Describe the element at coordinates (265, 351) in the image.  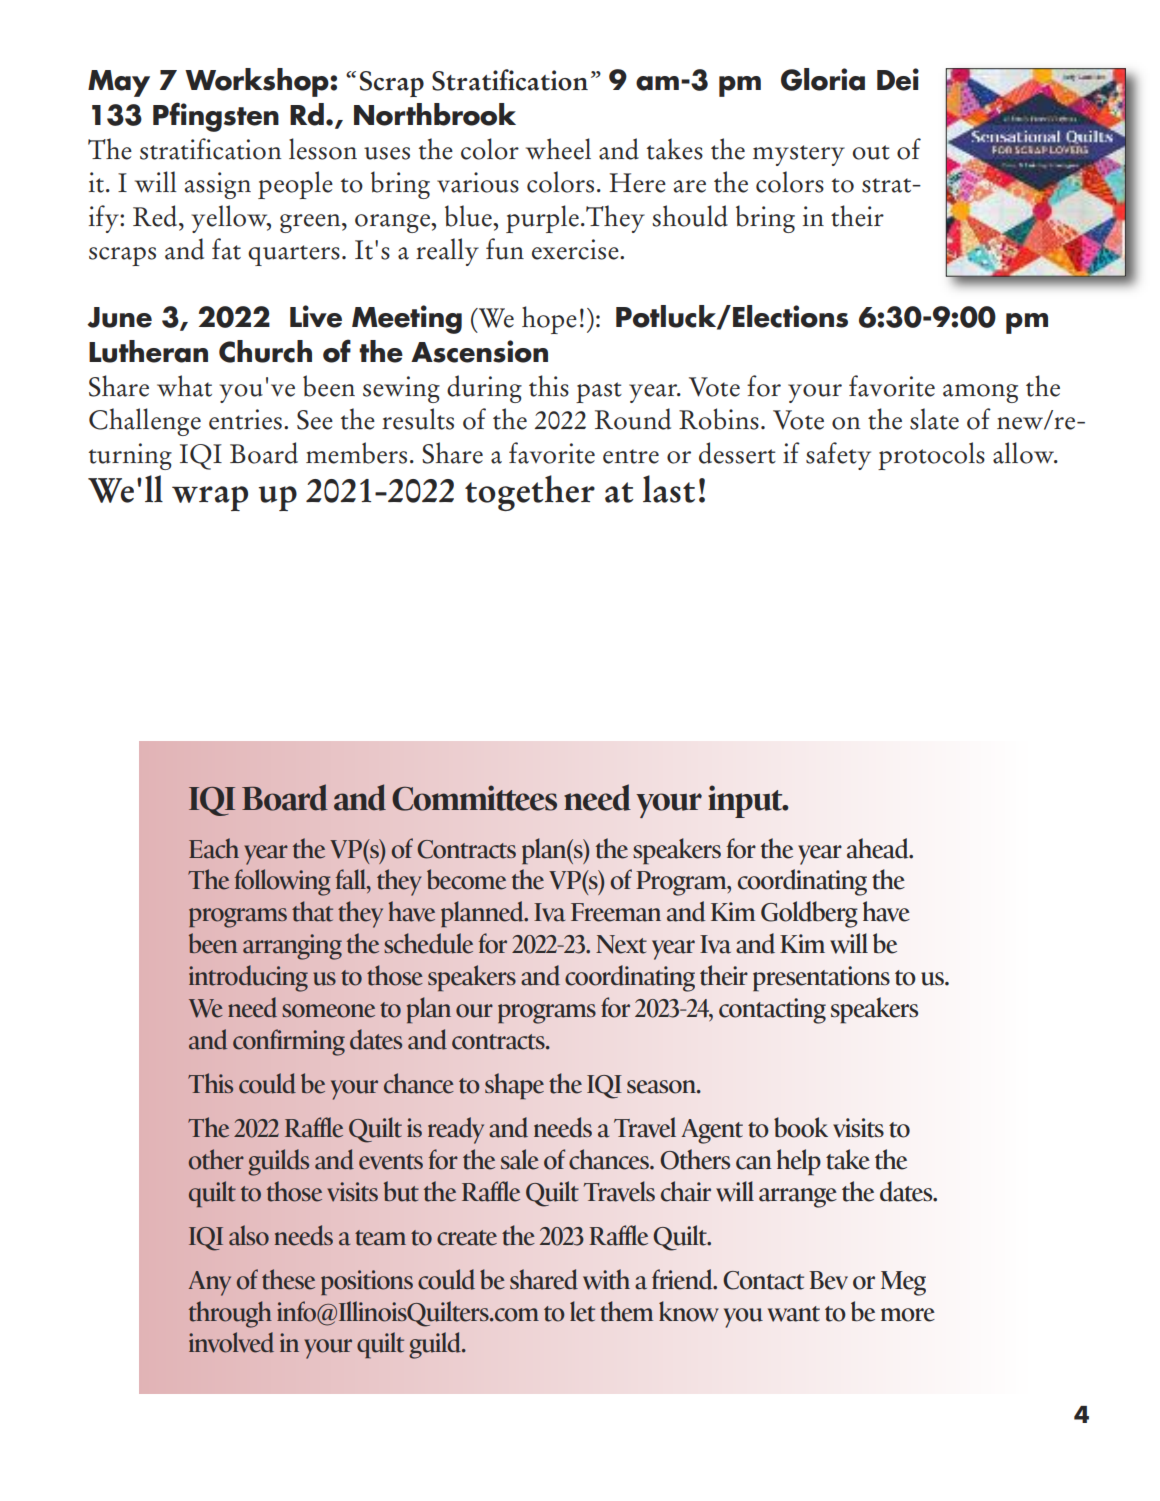
I see `Church` at that location.
